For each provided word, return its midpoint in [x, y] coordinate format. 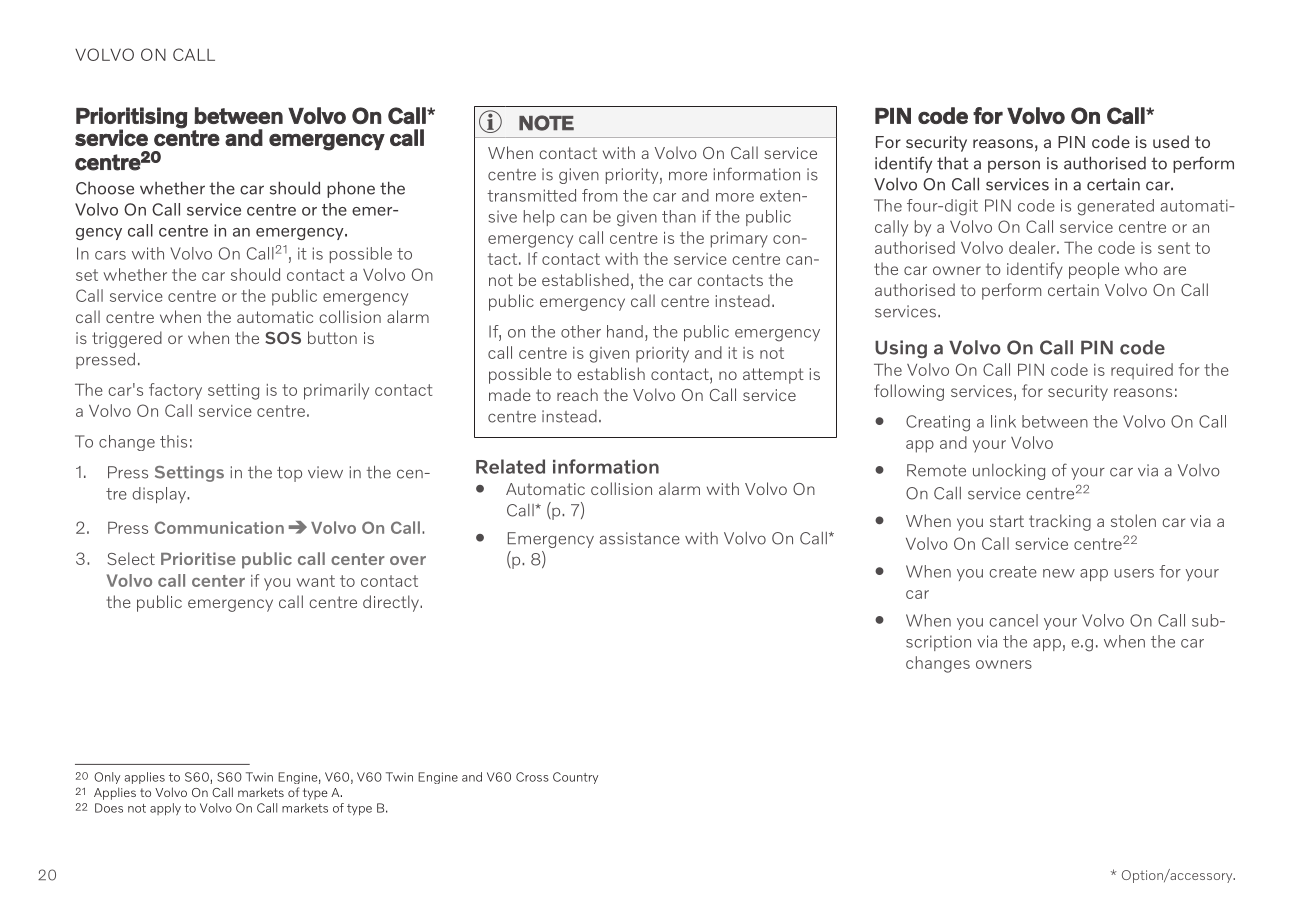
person [1014, 166]
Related [510, 466]
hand [625, 331]
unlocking [1009, 472]
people [1094, 270]
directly [392, 603]
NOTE [546, 123]
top [289, 474]
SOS [283, 338]
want [315, 581]
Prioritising [131, 118]
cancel [1013, 620]
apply [165, 809]
